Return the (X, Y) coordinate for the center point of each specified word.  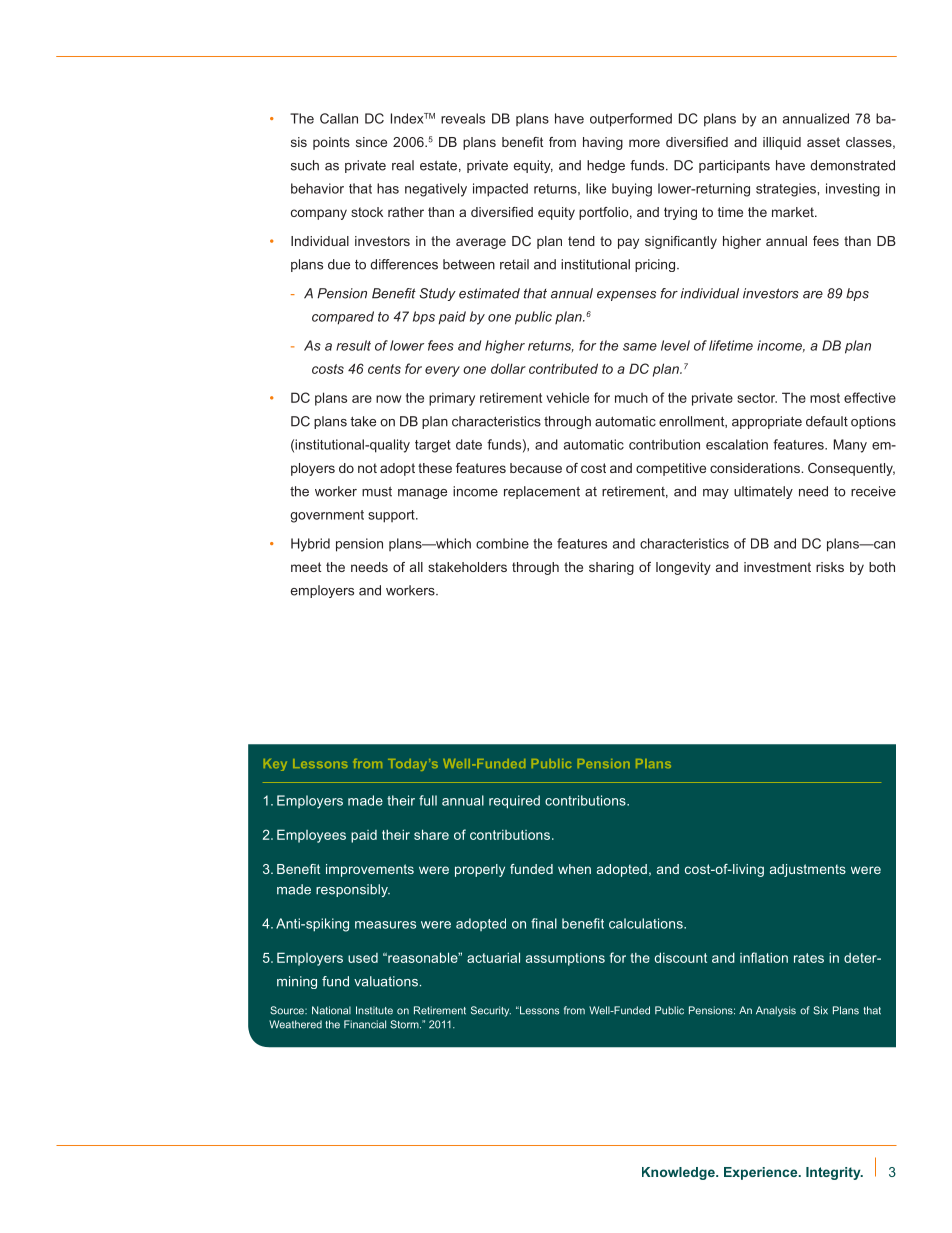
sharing (611, 568)
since (371, 142)
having (603, 143)
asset (823, 142)
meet (306, 567)
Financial (365, 1024)
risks (830, 567)
